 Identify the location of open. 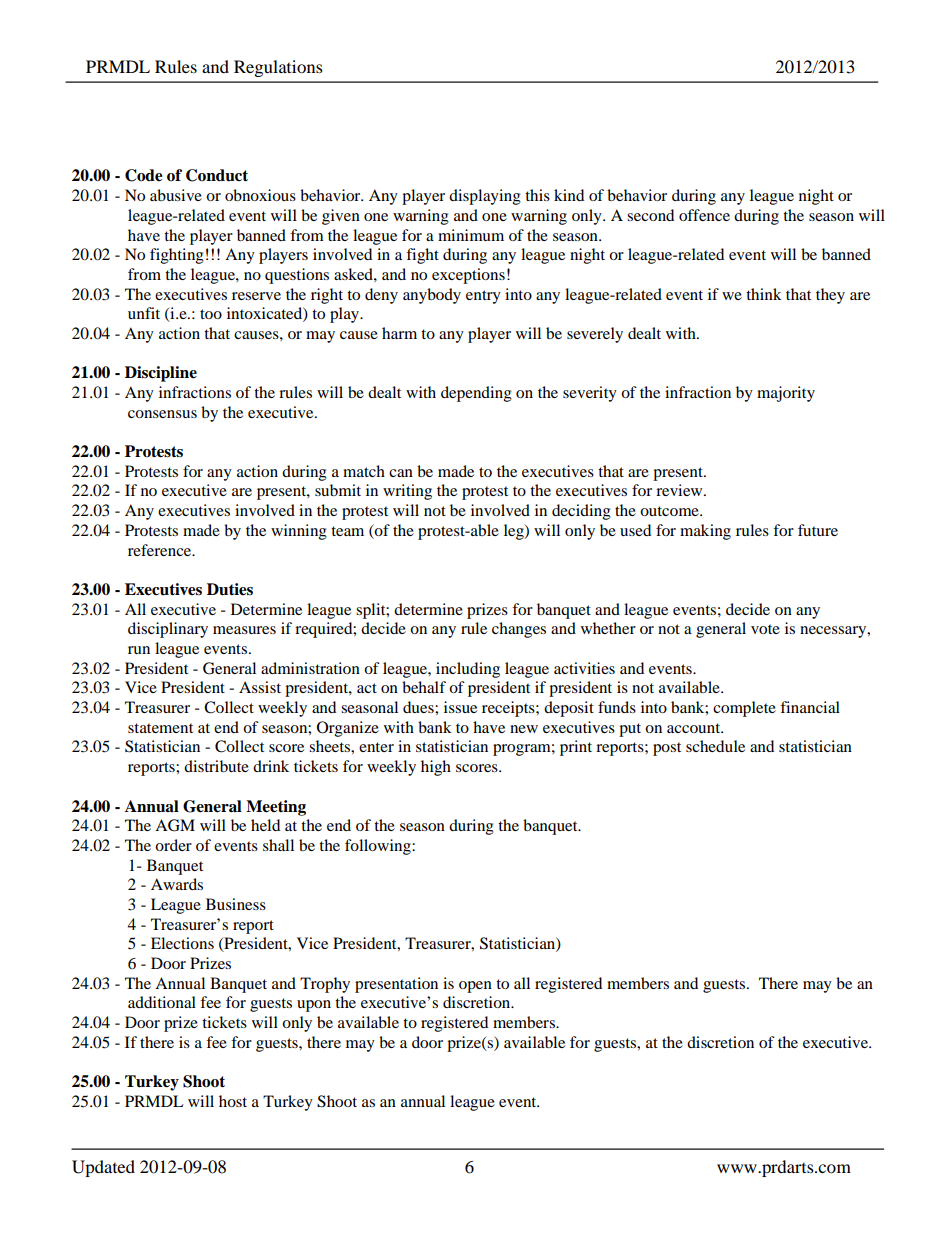
(475, 987).
